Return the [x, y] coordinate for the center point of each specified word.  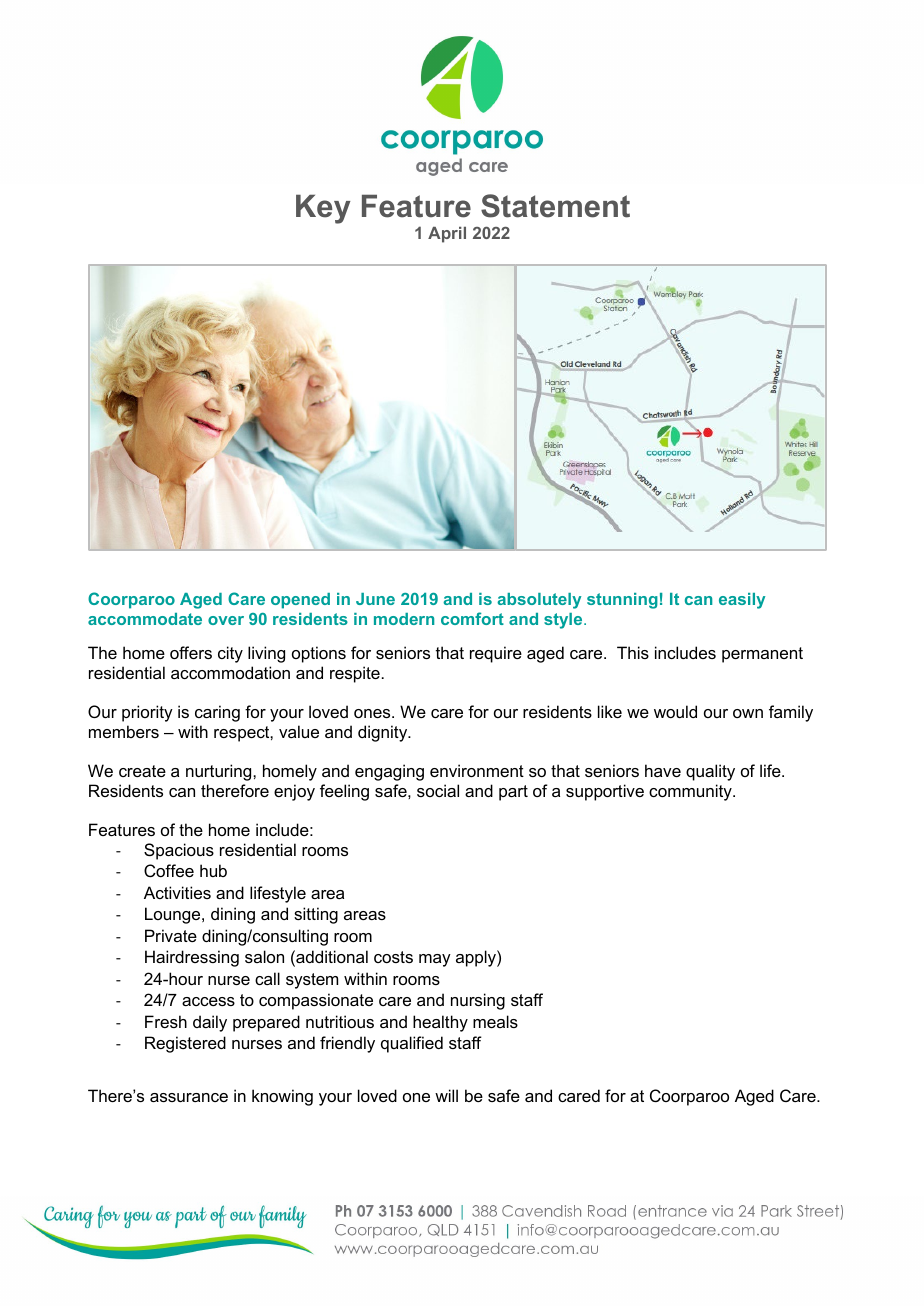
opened [300, 601]
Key [323, 209]
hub [213, 870]
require [496, 654]
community [691, 792]
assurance [189, 1097]
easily [742, 601]
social [438, 790]
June [375, 599]
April [447, 235]
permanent [762, 655]
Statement [555, 206]
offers [191, 652]
